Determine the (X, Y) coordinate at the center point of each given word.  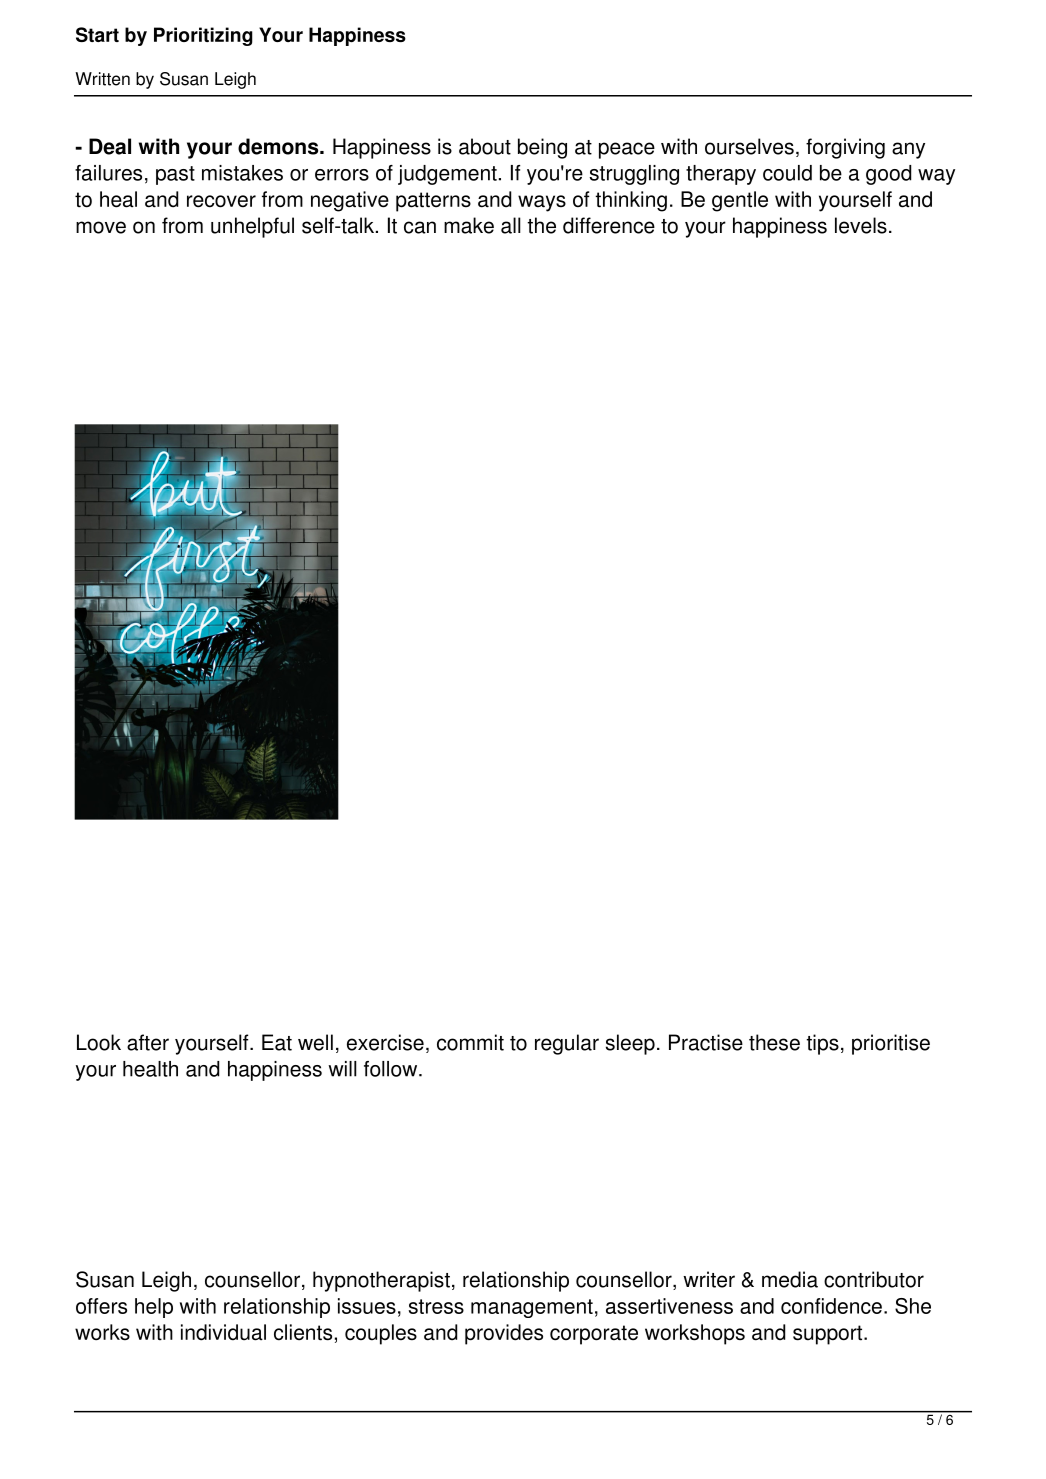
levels (861, 225)
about (485, 146)
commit (470, 1042)
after (148, 1042)
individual (223, 1332)
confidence (831, 1306)
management (532, 1308)
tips (822, 1044)
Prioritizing (203, 36)
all (511, 225)
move (101, 227)
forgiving (845, 148)
